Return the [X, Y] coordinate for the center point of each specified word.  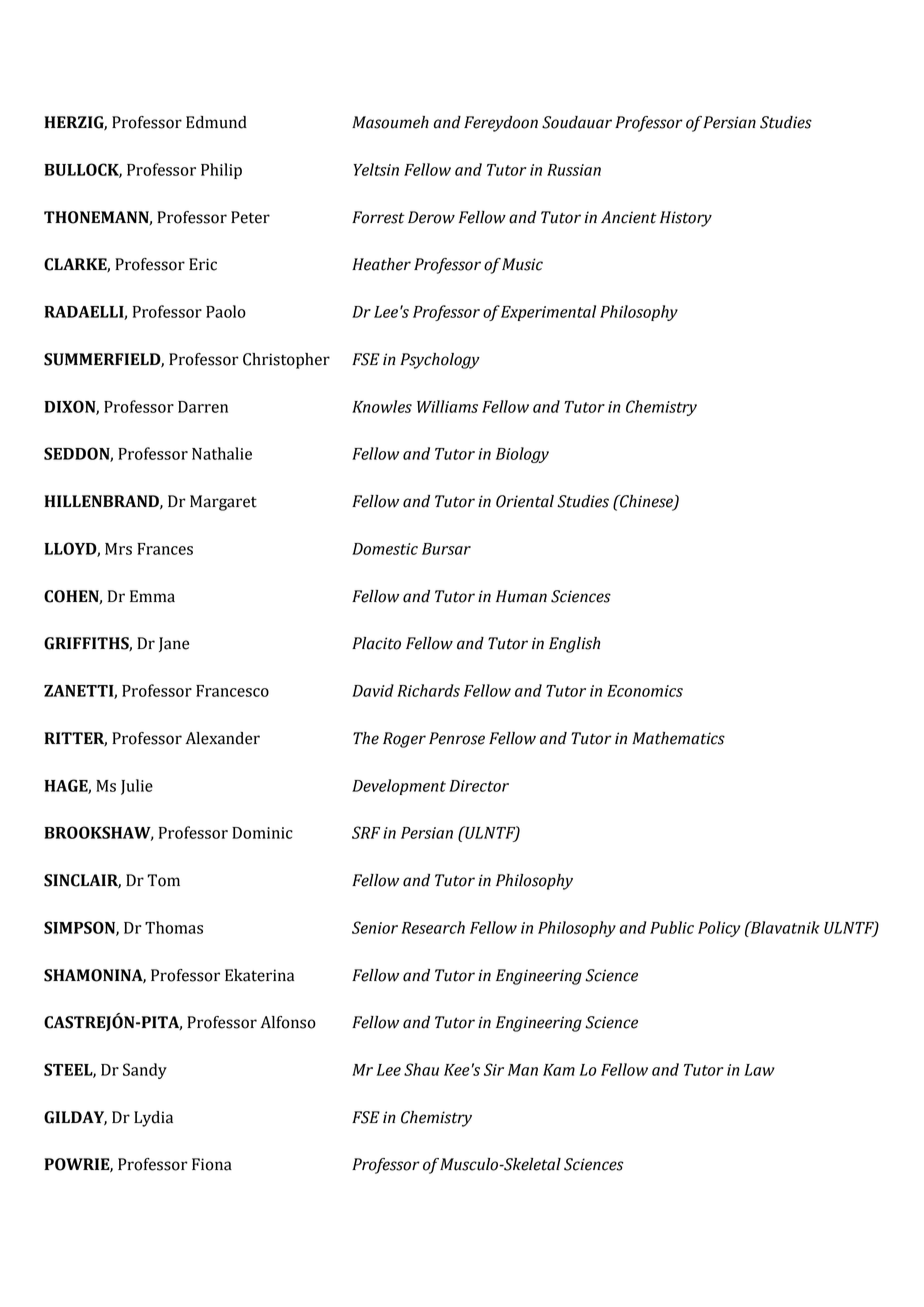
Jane [174, 644]
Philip [221, 171]
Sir [494, 1069]
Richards [428, 690]
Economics [645, 691]
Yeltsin [376, 169]
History [686, 219]
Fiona [212, 1164]
